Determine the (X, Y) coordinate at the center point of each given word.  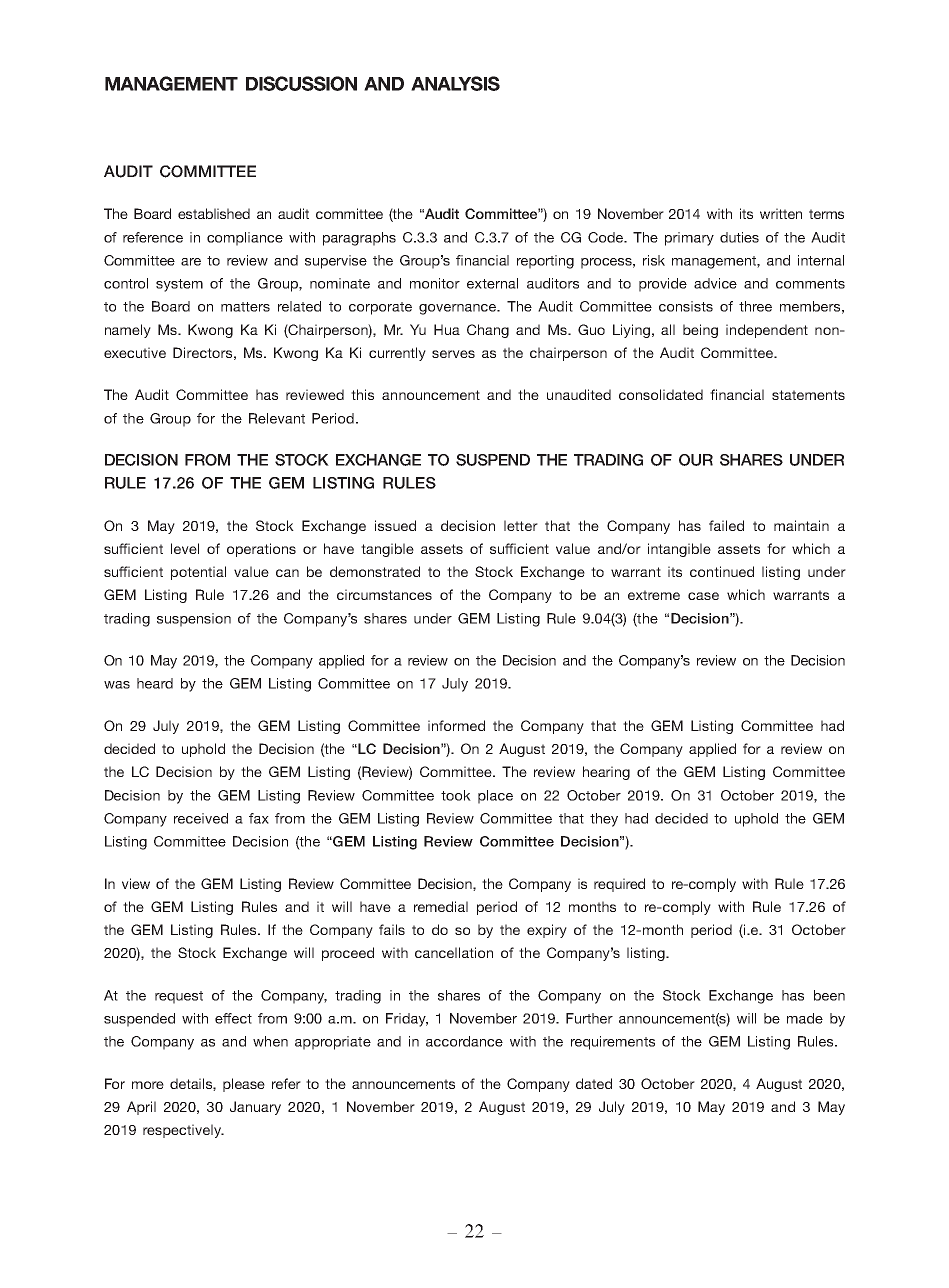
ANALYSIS (455, 83)
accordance (464, 1041)
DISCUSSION (301, 83)
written (781, 213)
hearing (606, 773)
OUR (696, 460)
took (456, 795)
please (244, 1085)
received (201, 818)
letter (521, 525)
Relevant (277, 418)
